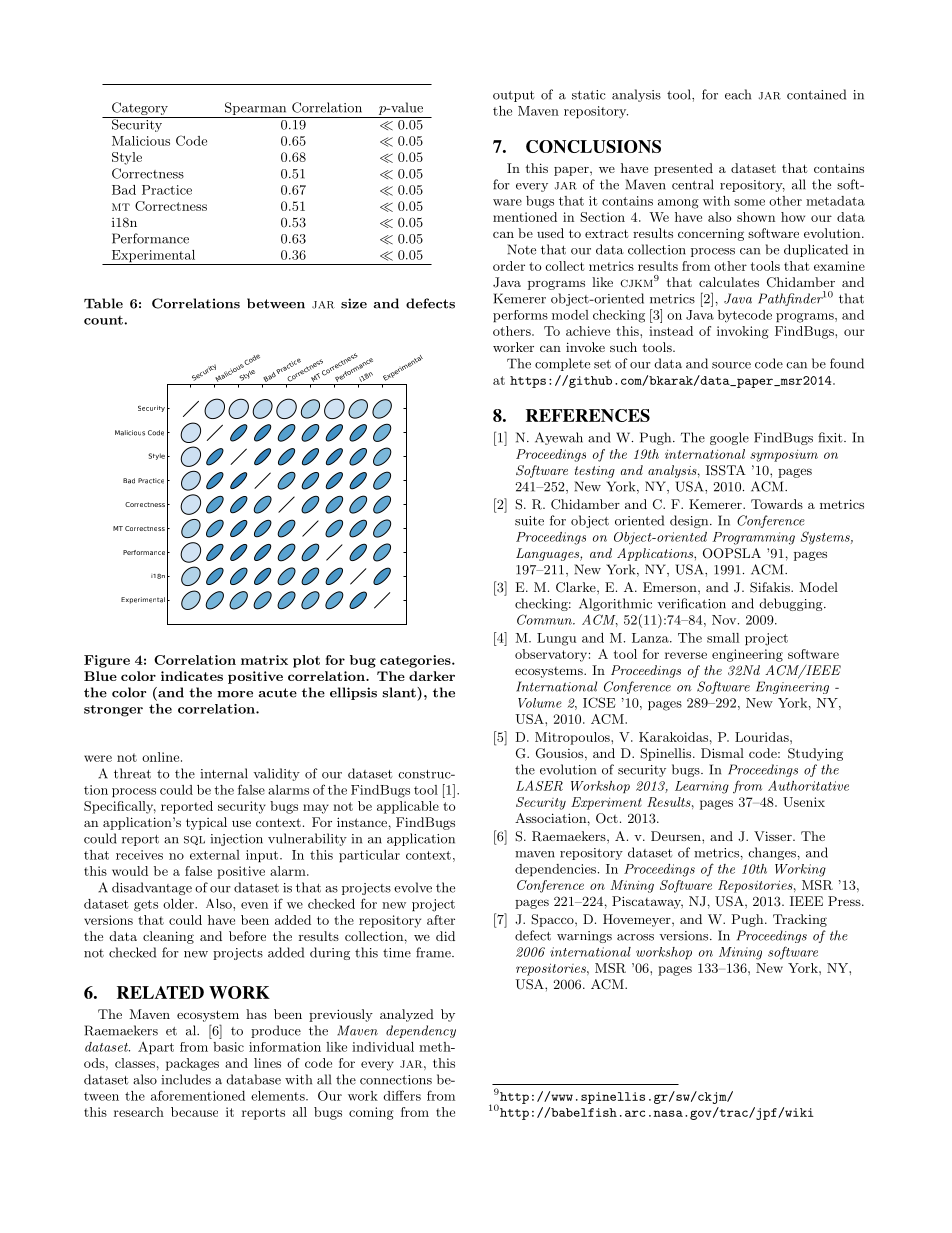 This screenshot has height=1233, width=952. Describe the element at coordinates (192, 676) in the screenshot. I see `indicates` at that location.
